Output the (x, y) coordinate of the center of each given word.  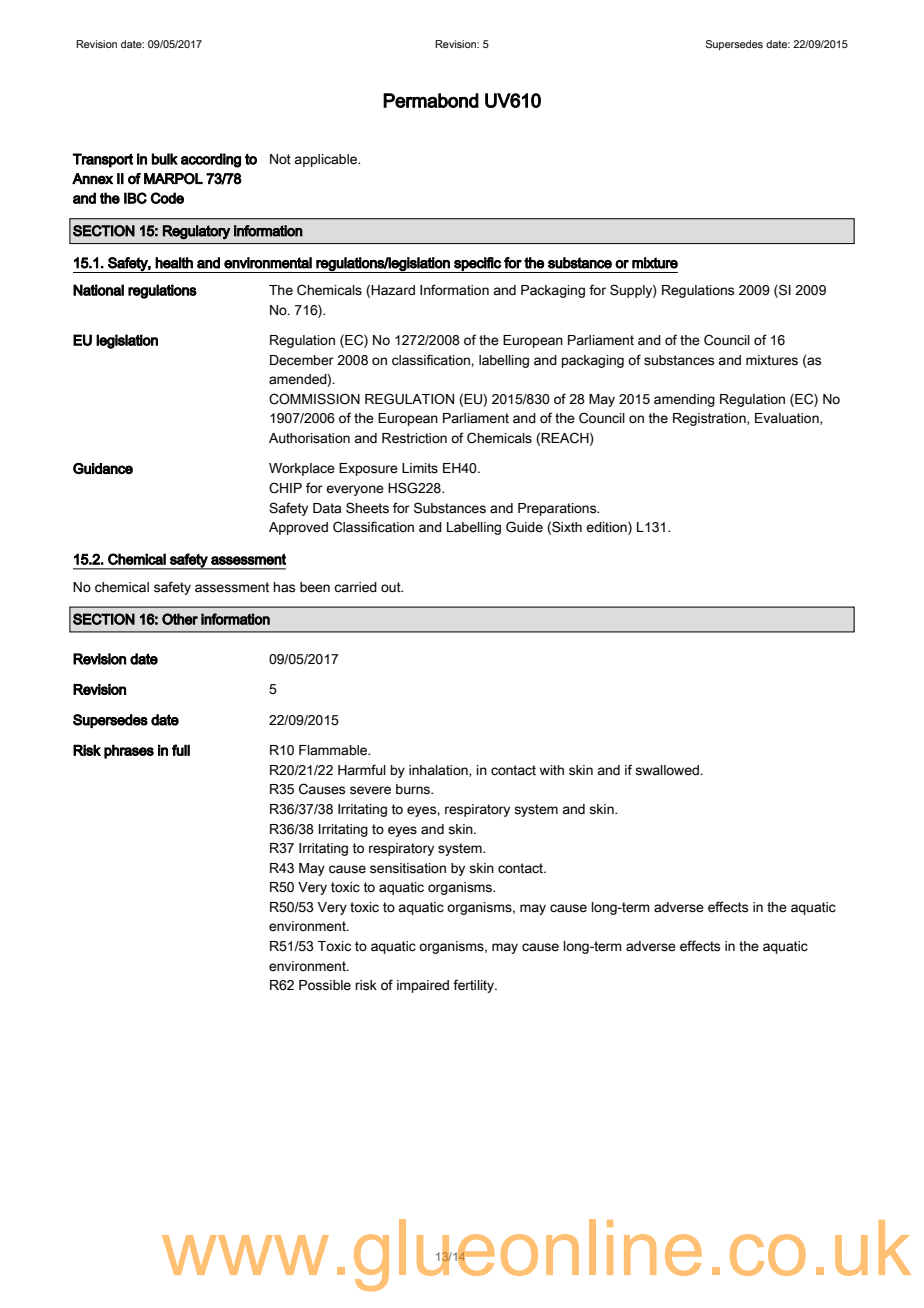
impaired (423, 986)
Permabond (431, 100)
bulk (165, 159)
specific (477, 265)
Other (180, 619)
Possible (325, 985)
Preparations (558, 509)
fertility (474, 986)
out (392, 587)
